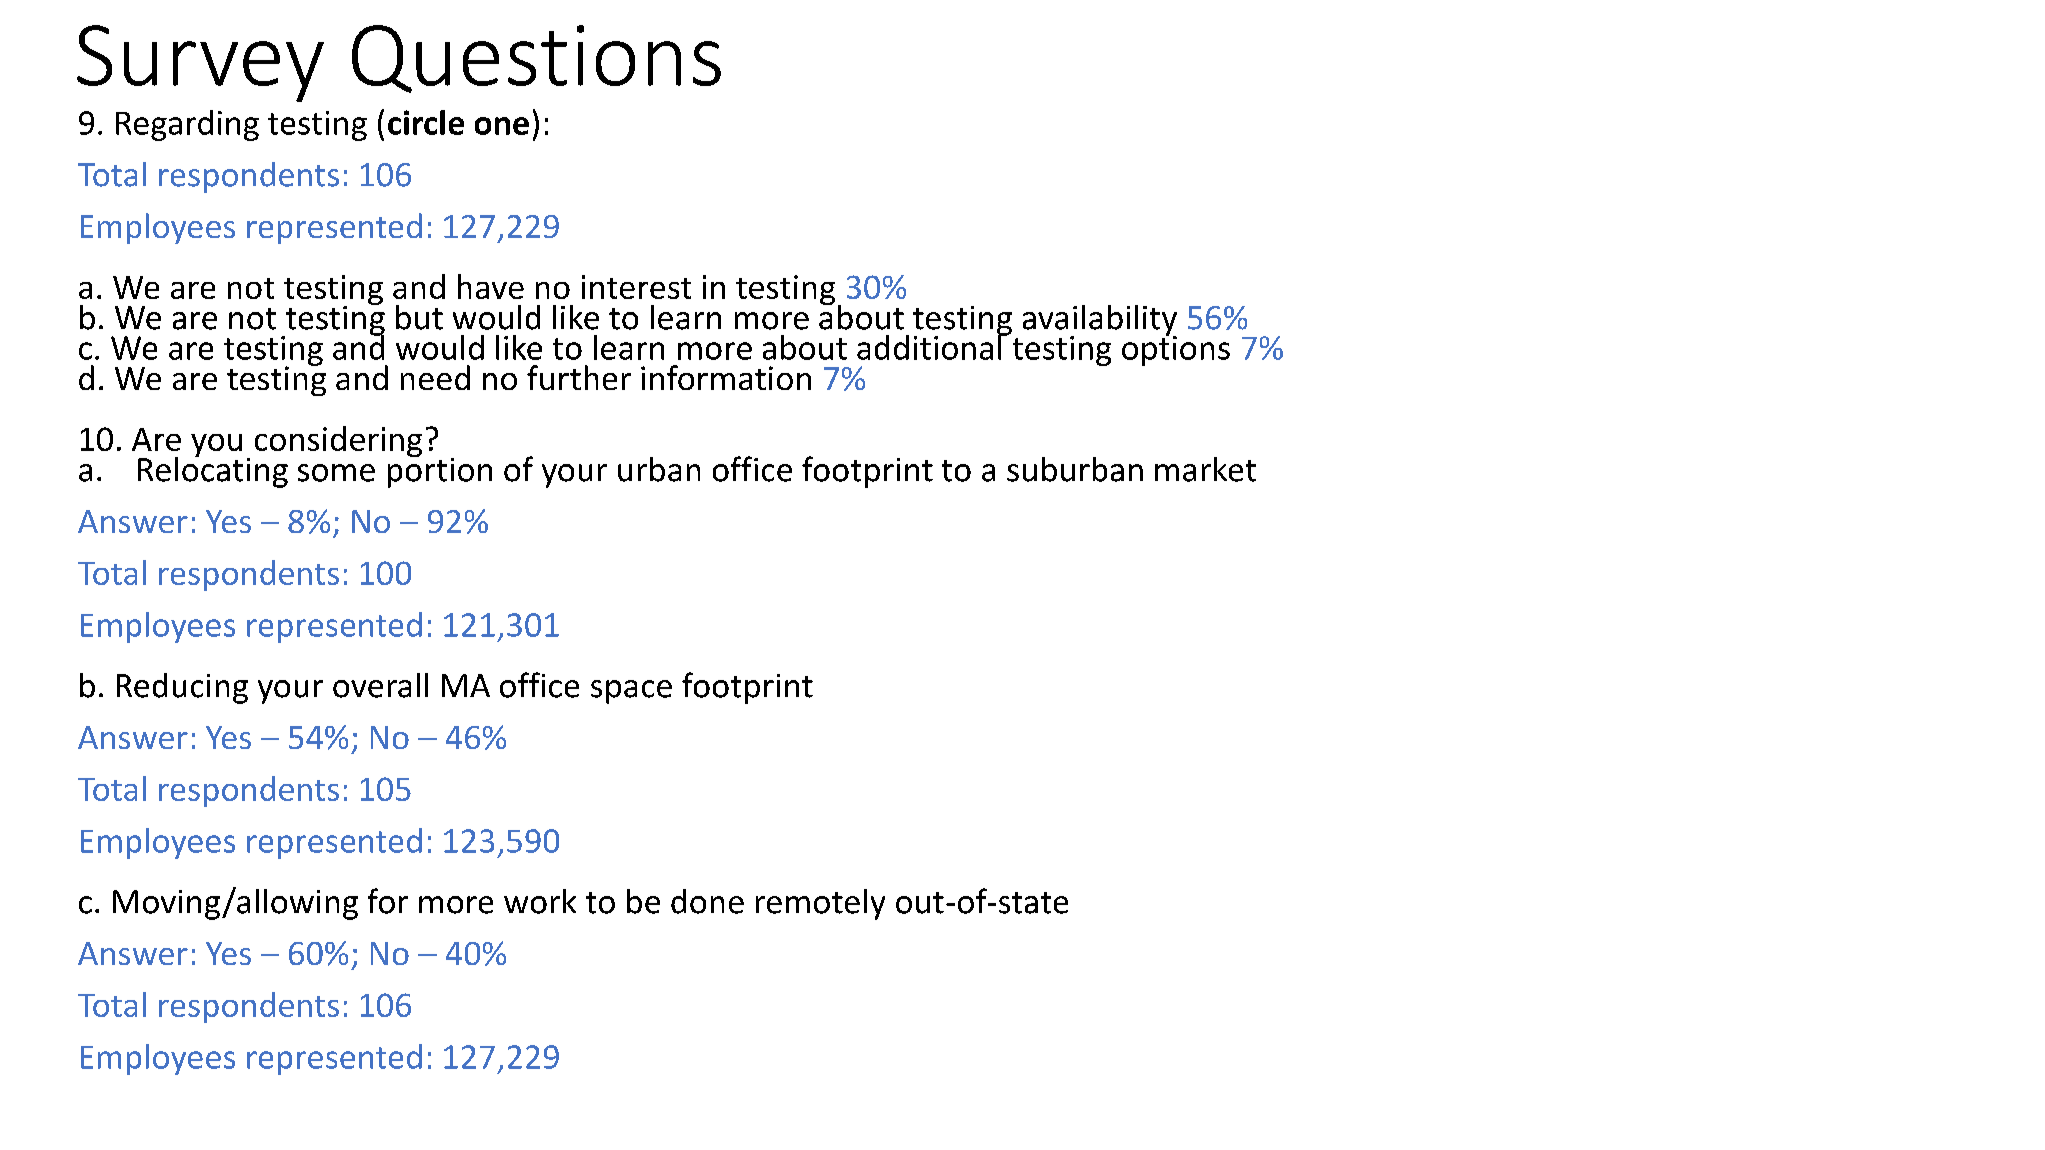  I want to click on space, so click(631, 692).
